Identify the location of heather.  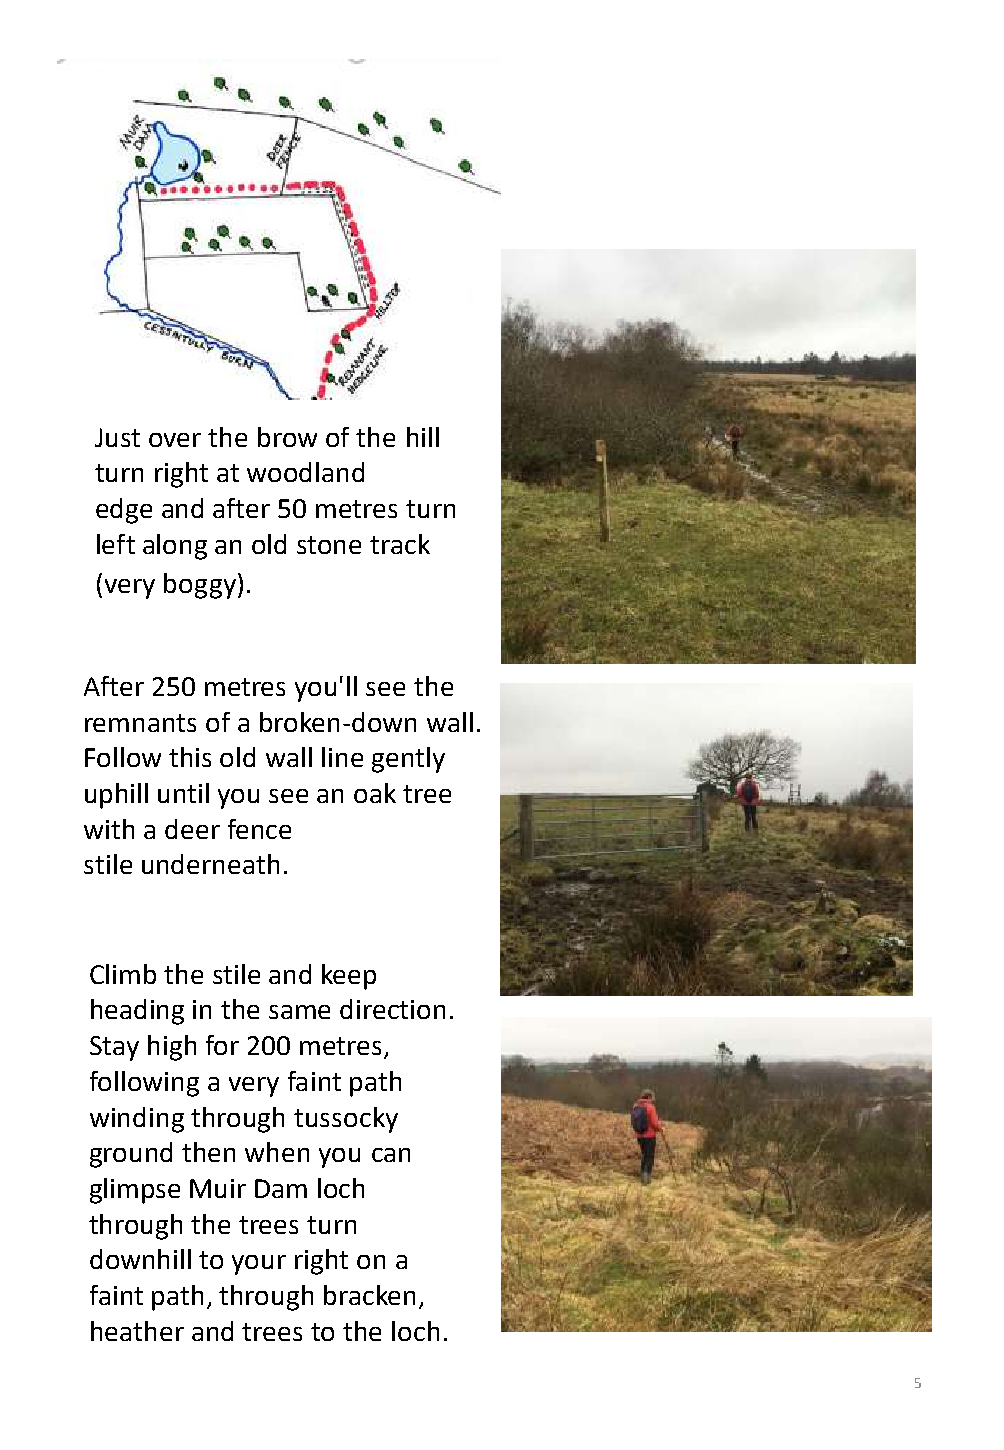
(137, 1331).
